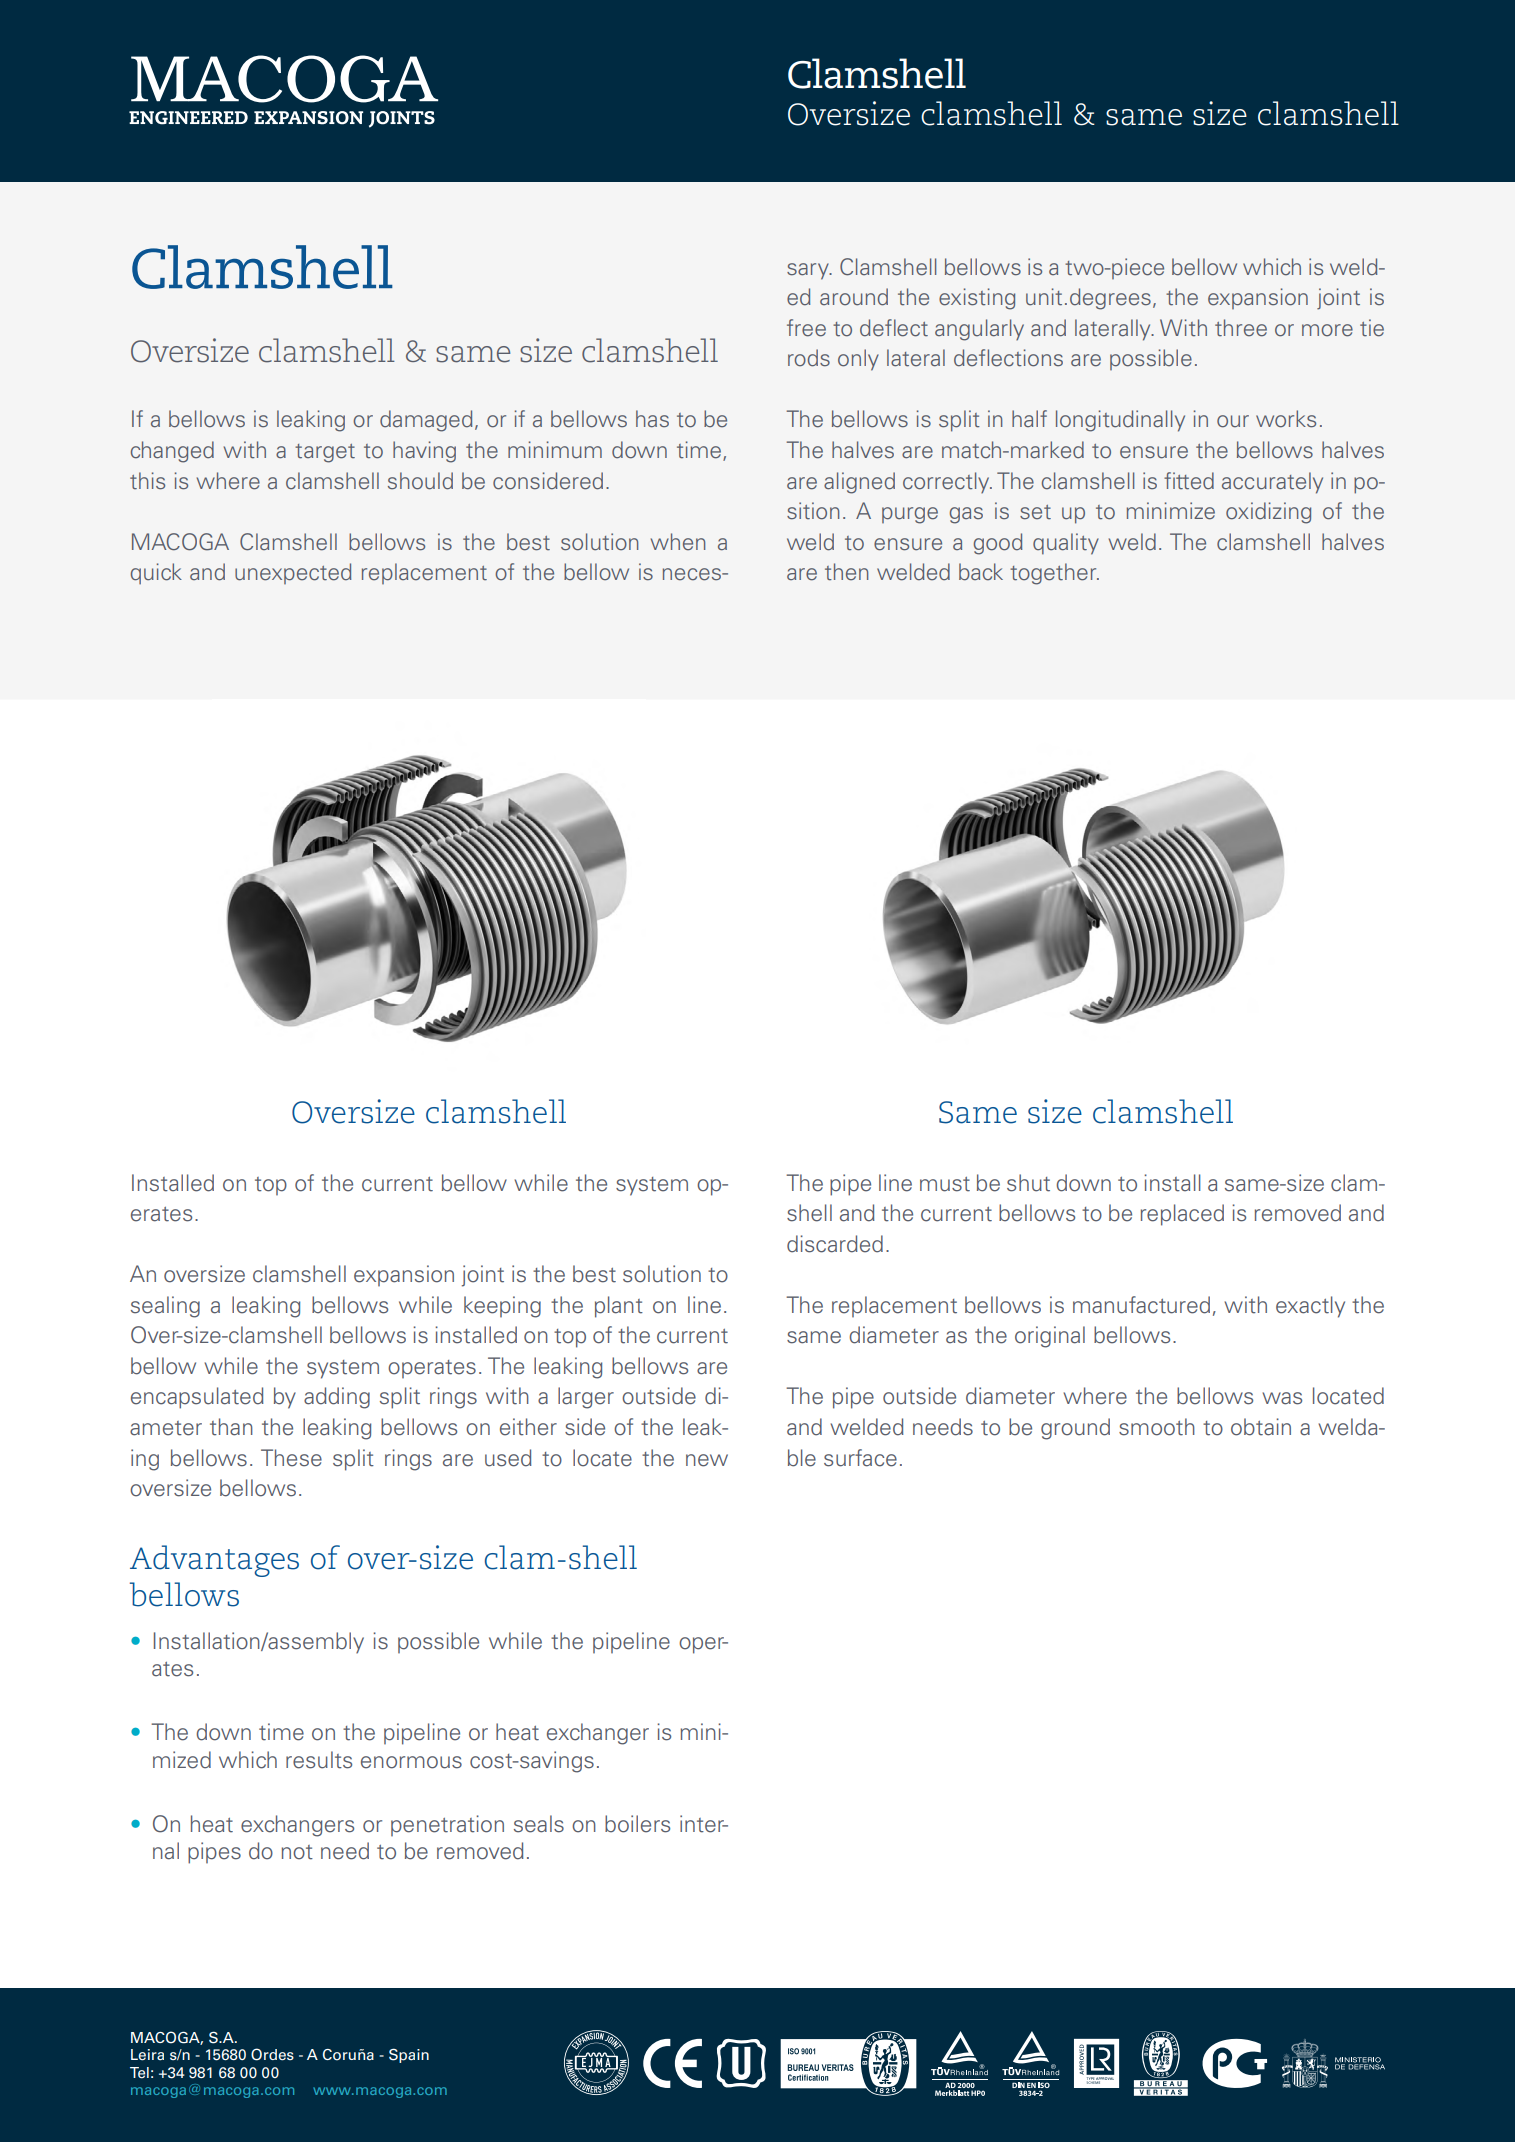 The width and height of the page is (1515, 2142). Describe the element at coordinates (409, 2055) in the page. I see `Spain` at that location.
